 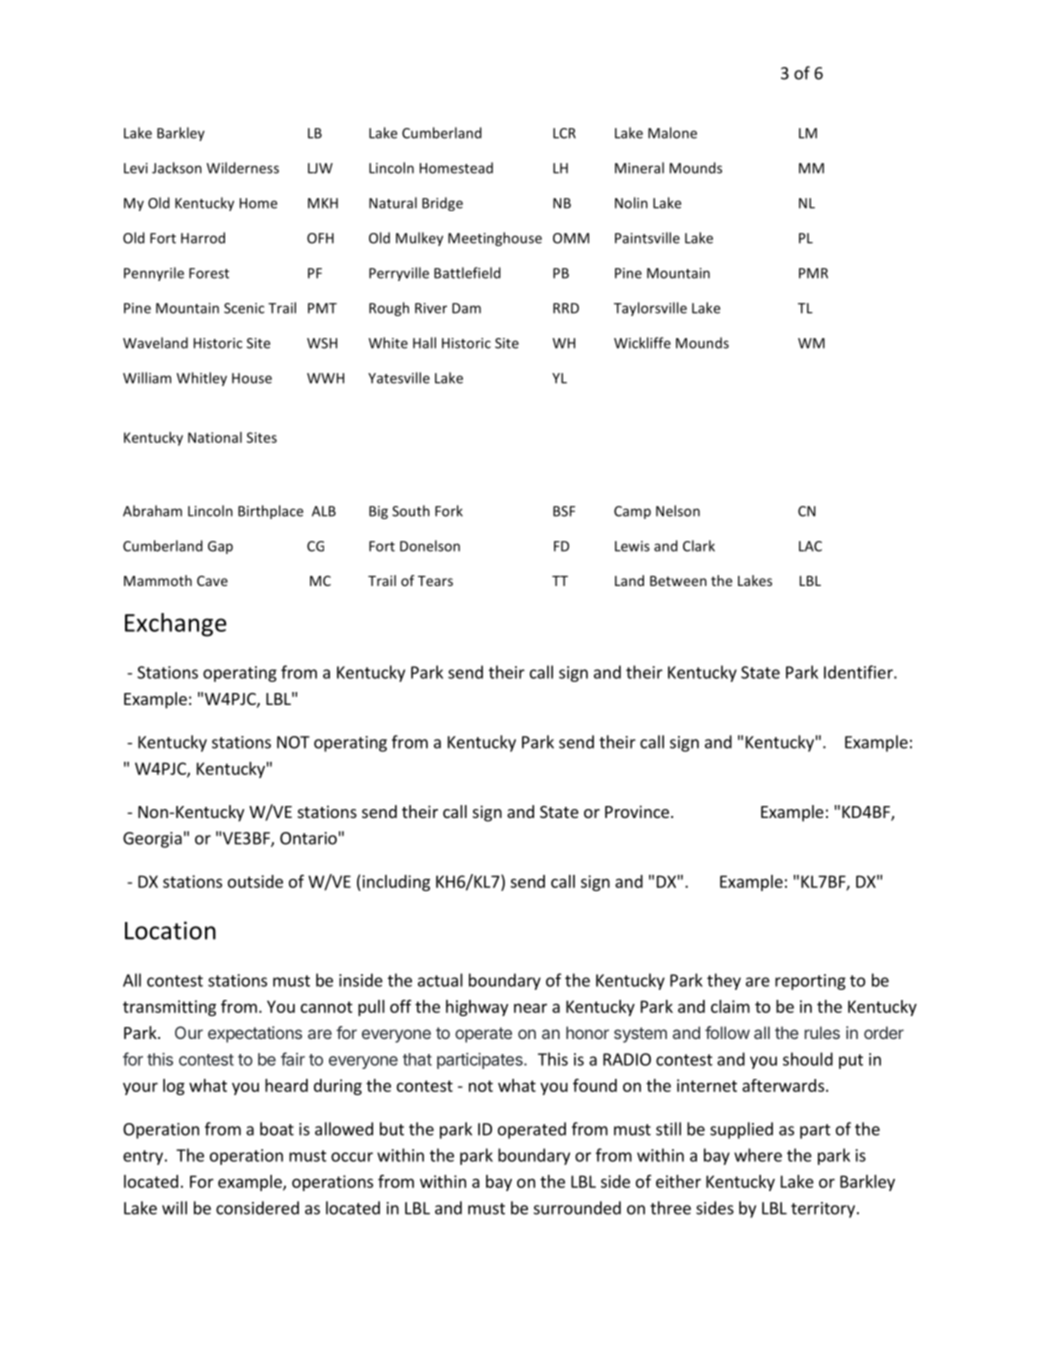 I want to click on surrounded, so click(x=577, y=1208).
